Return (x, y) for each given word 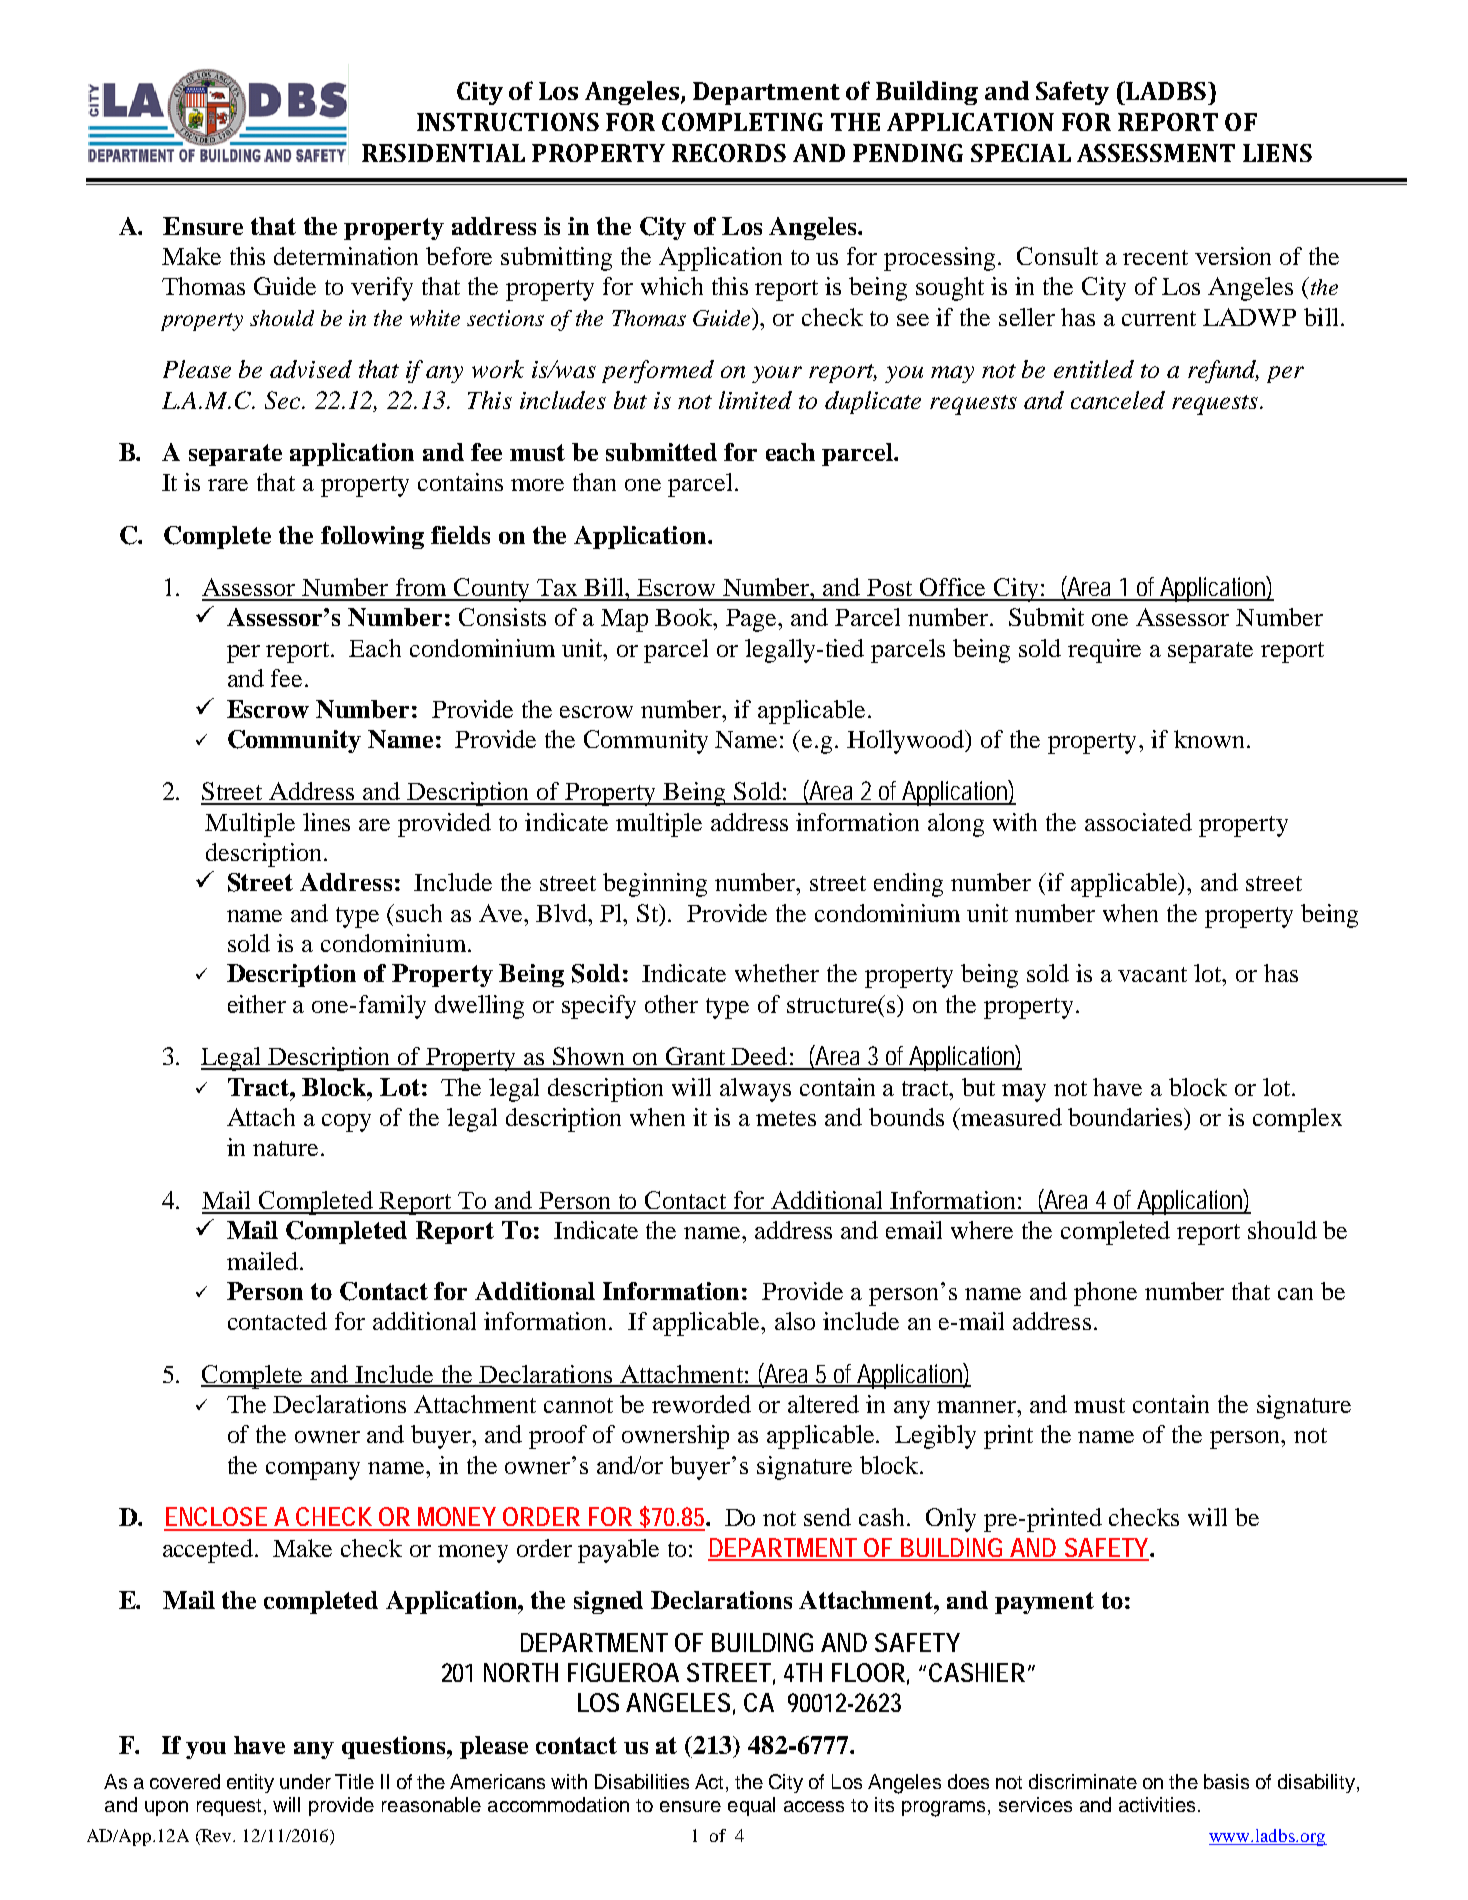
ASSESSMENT (1156, 153)
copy (346, 1123)
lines (326, 822)
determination (346, 256)
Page (753, 620)
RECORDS (729, 153)
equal (751, 1806)
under (305, 1781)
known (1209, 739)
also (795, 1321)
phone (1105, 1294)
